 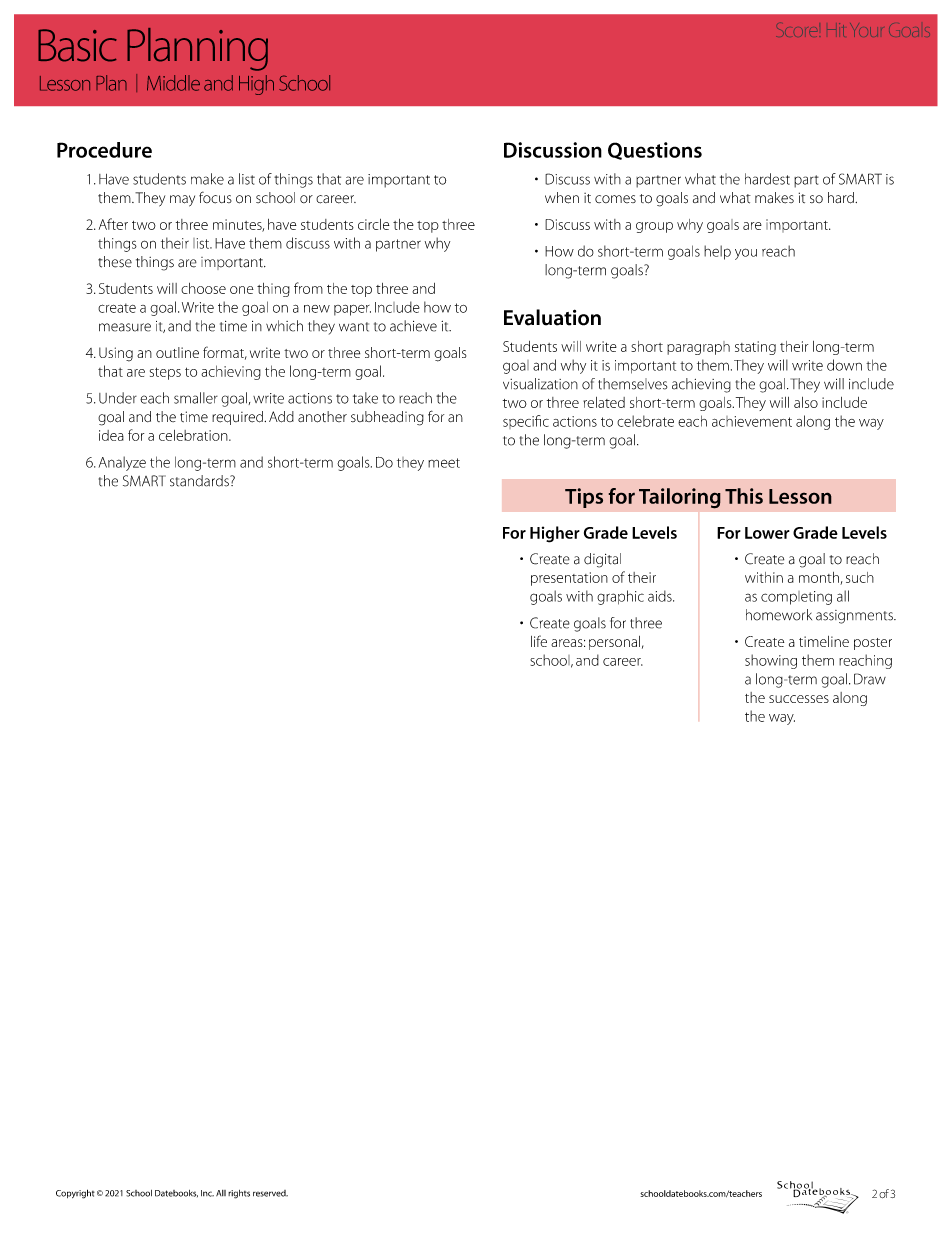 What do you see at coordinates (798, 32) in the screenshot?
I see `Score` at bounding box center [798, 32].
